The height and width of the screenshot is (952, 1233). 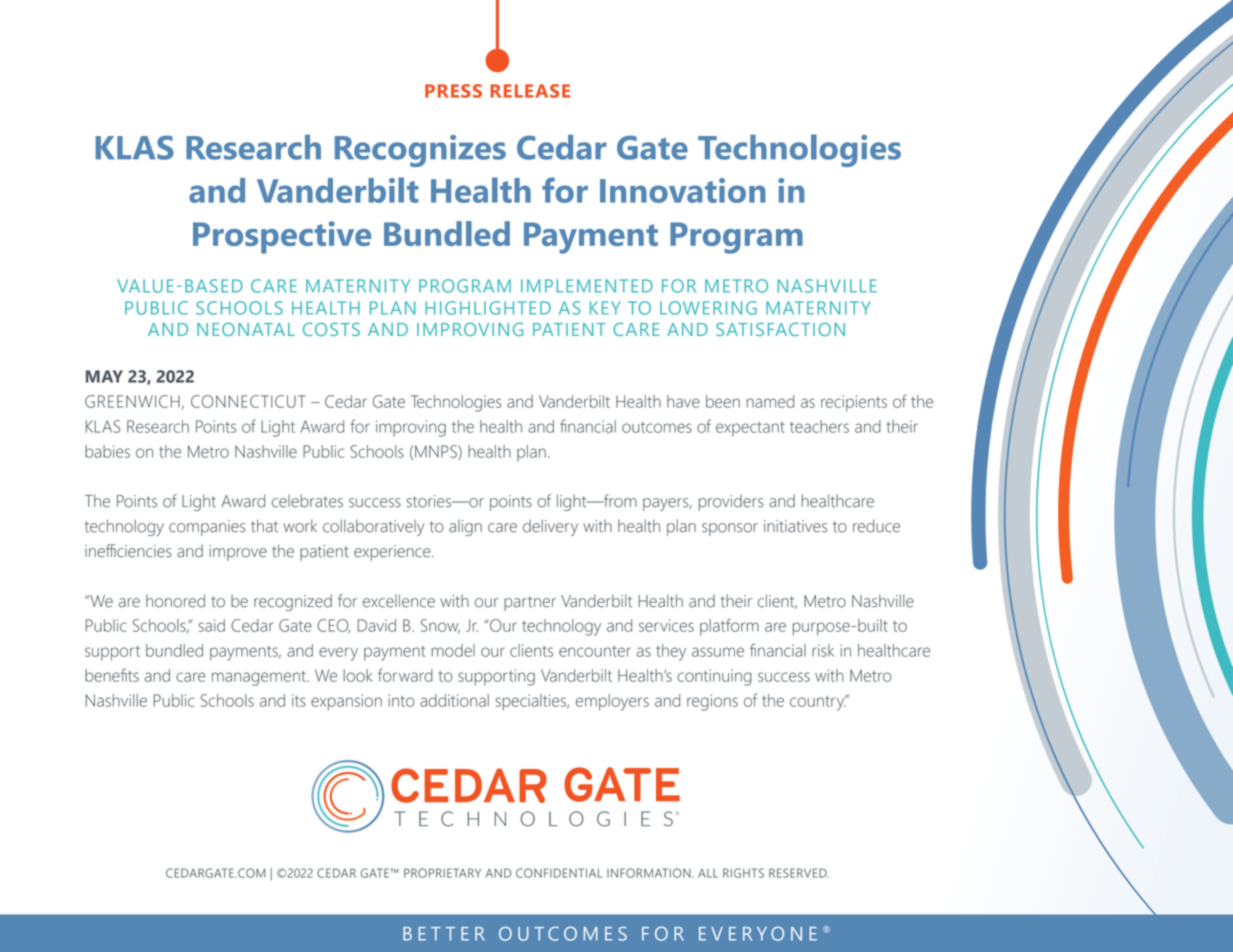 I want to click on NEONATAL, so click(x=246, y=329).
